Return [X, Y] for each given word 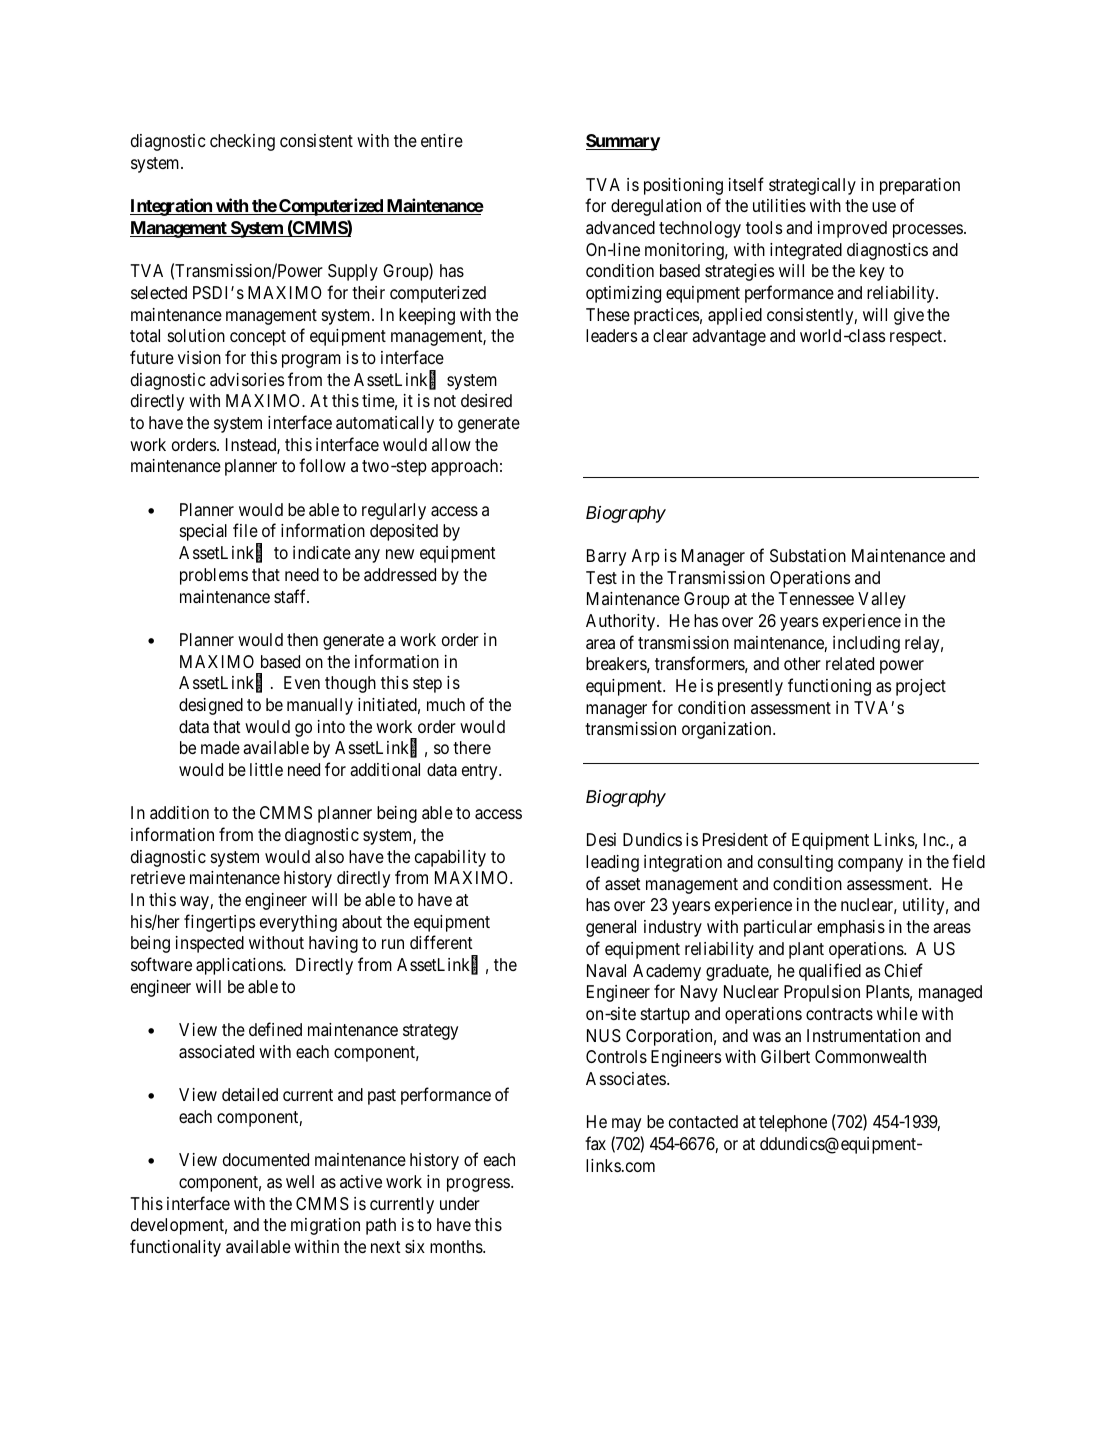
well [300, 1181]
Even [302, 682]
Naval [606, 970]
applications [240, 966]
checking [242, 142]
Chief [903, 970]
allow [451, 444]
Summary [623, 142]
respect [917, 338]
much [446, 704]
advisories [247, 379]
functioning [829, 687]
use [884, 207]
